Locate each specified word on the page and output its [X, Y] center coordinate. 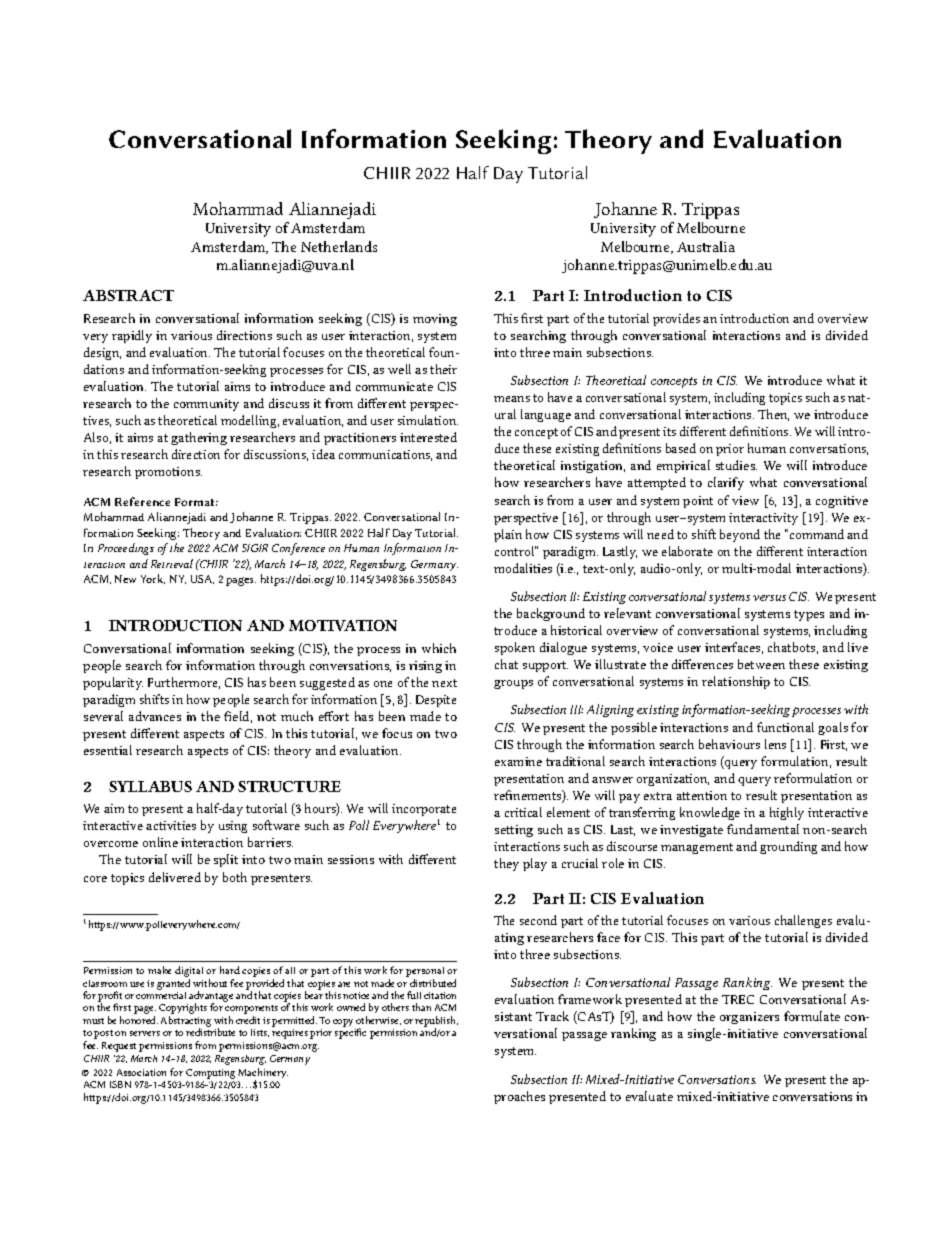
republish [436, 1022]
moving [435, 320]
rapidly [132, 336]
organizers [749, 1018]
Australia [706, 246]
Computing [210, 1074]
